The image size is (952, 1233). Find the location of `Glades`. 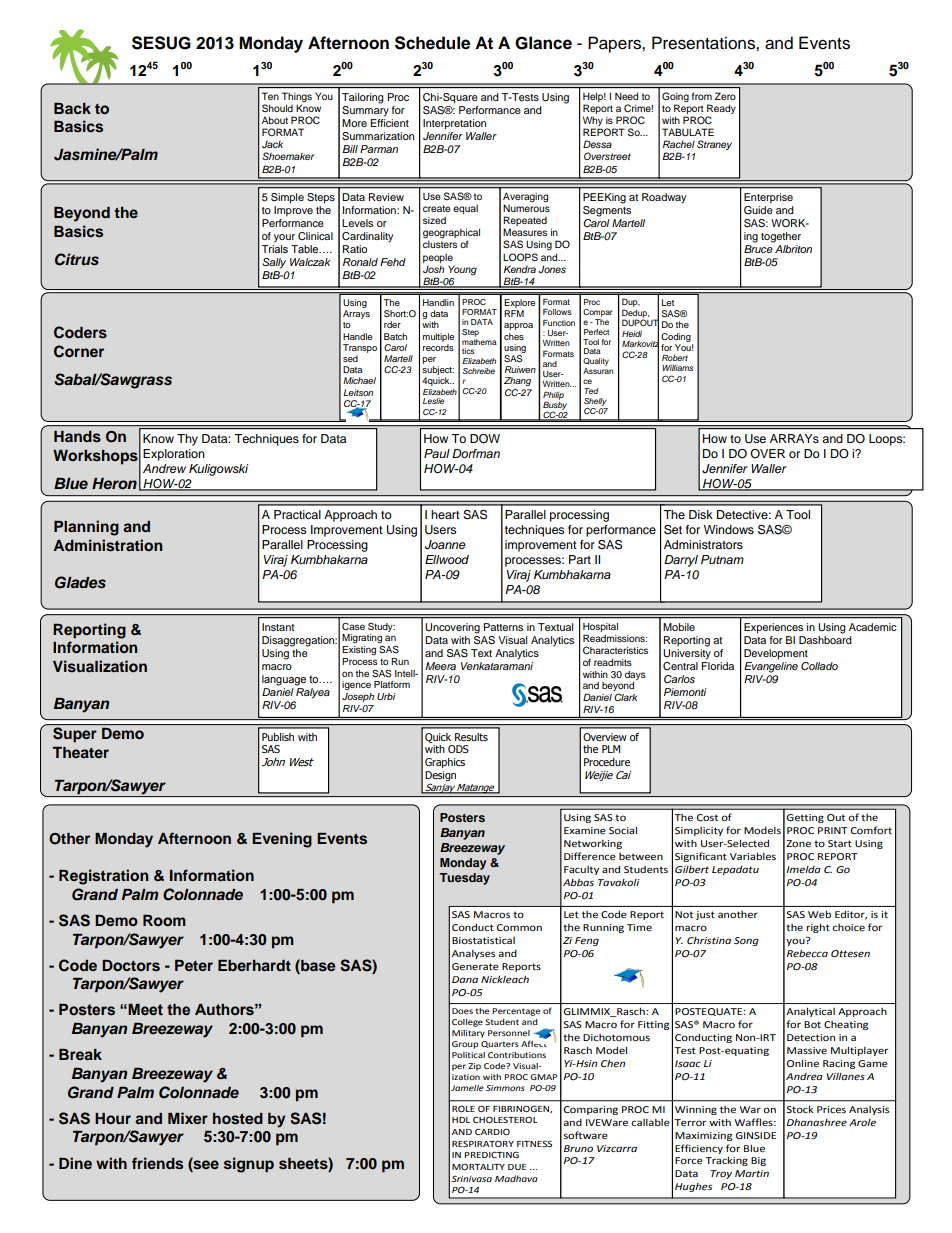

Glades is located at coordinates (80, 582).
